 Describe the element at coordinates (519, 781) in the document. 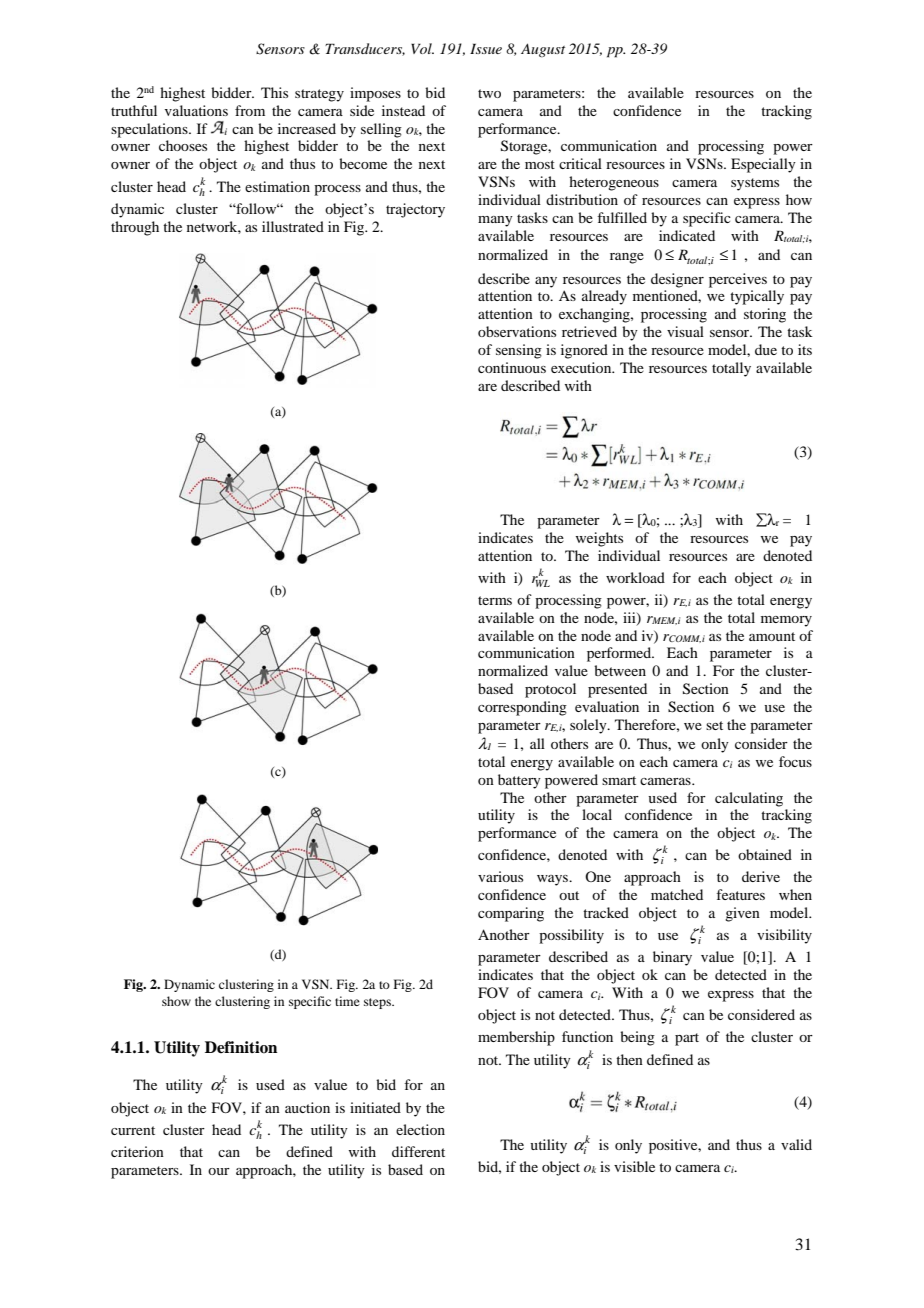

I see `battery` at that location.
